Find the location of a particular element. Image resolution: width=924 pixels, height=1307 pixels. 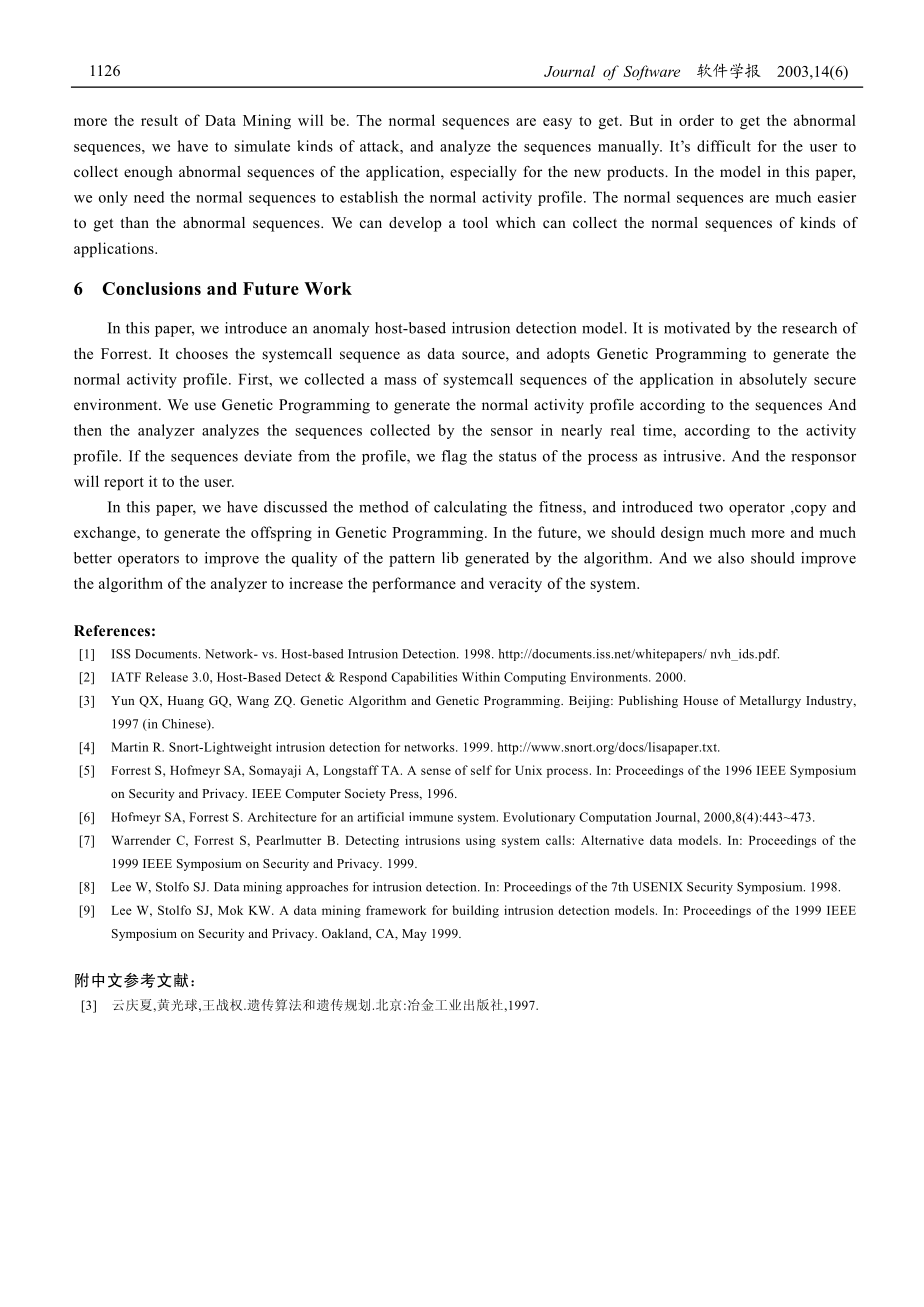

USENIX is located at coordinates (658, 887).
